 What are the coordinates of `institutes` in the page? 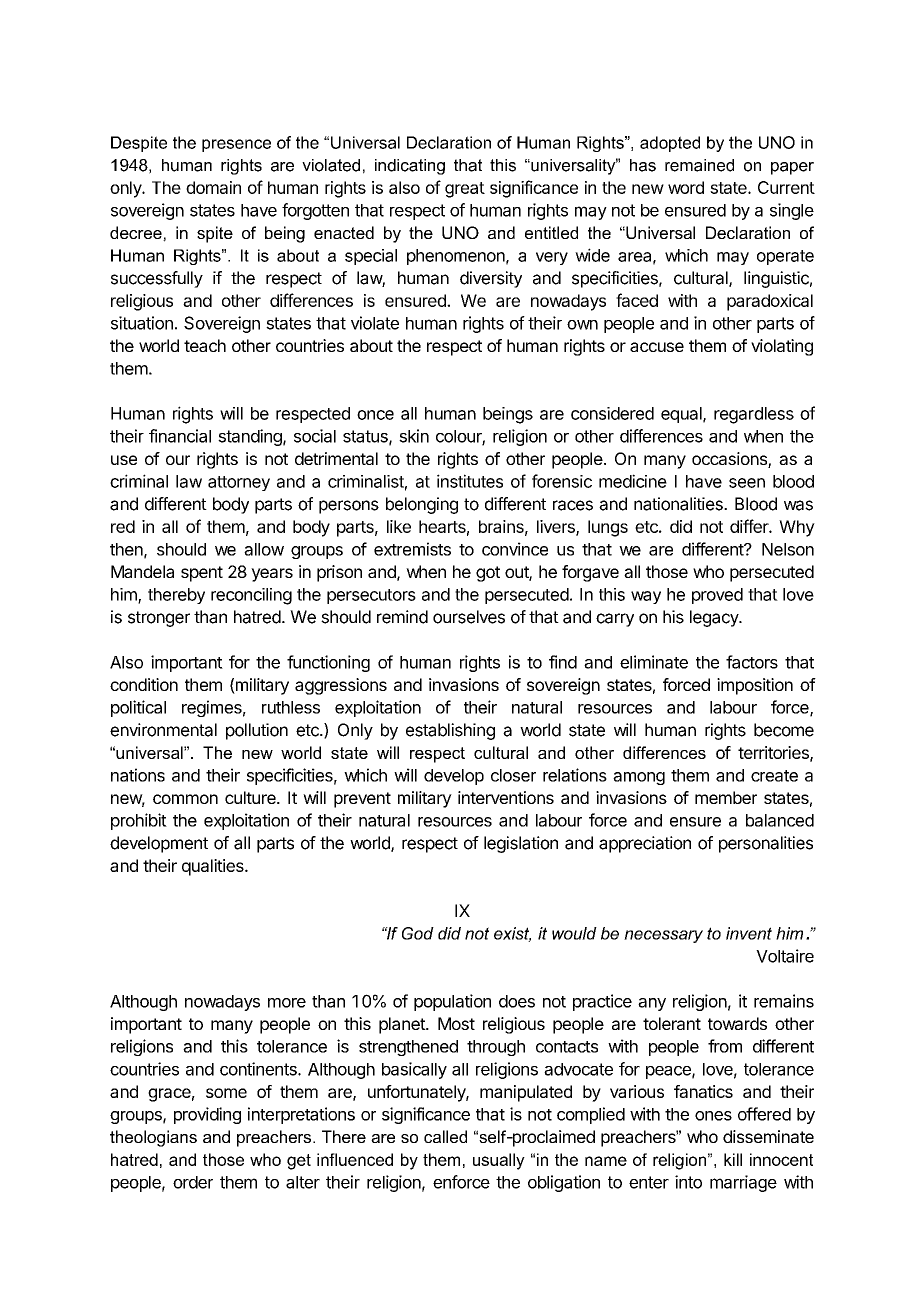 It's located at (470, 481).
